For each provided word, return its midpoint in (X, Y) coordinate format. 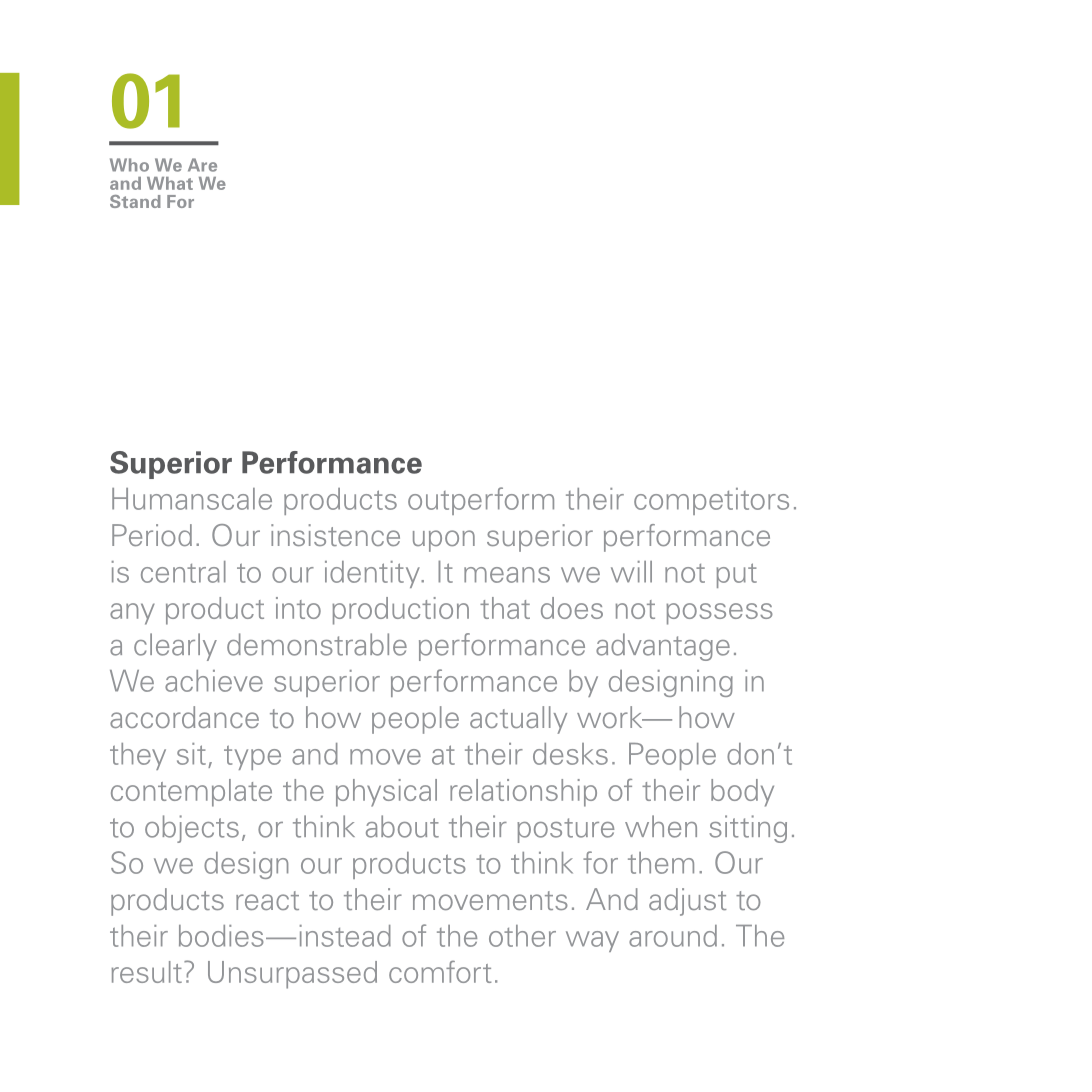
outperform (481, 501)
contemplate (191, 793)
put (736, 575)
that (505, 608)
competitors (711, 501)
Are (202, 165)
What (170, 183)
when (661, 826)
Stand (135, 201)
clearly (175, 647)
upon (444, 541)
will (631, 572)
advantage (663, 647)
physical (386, 793)
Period (152, 535)
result (147, 972)
